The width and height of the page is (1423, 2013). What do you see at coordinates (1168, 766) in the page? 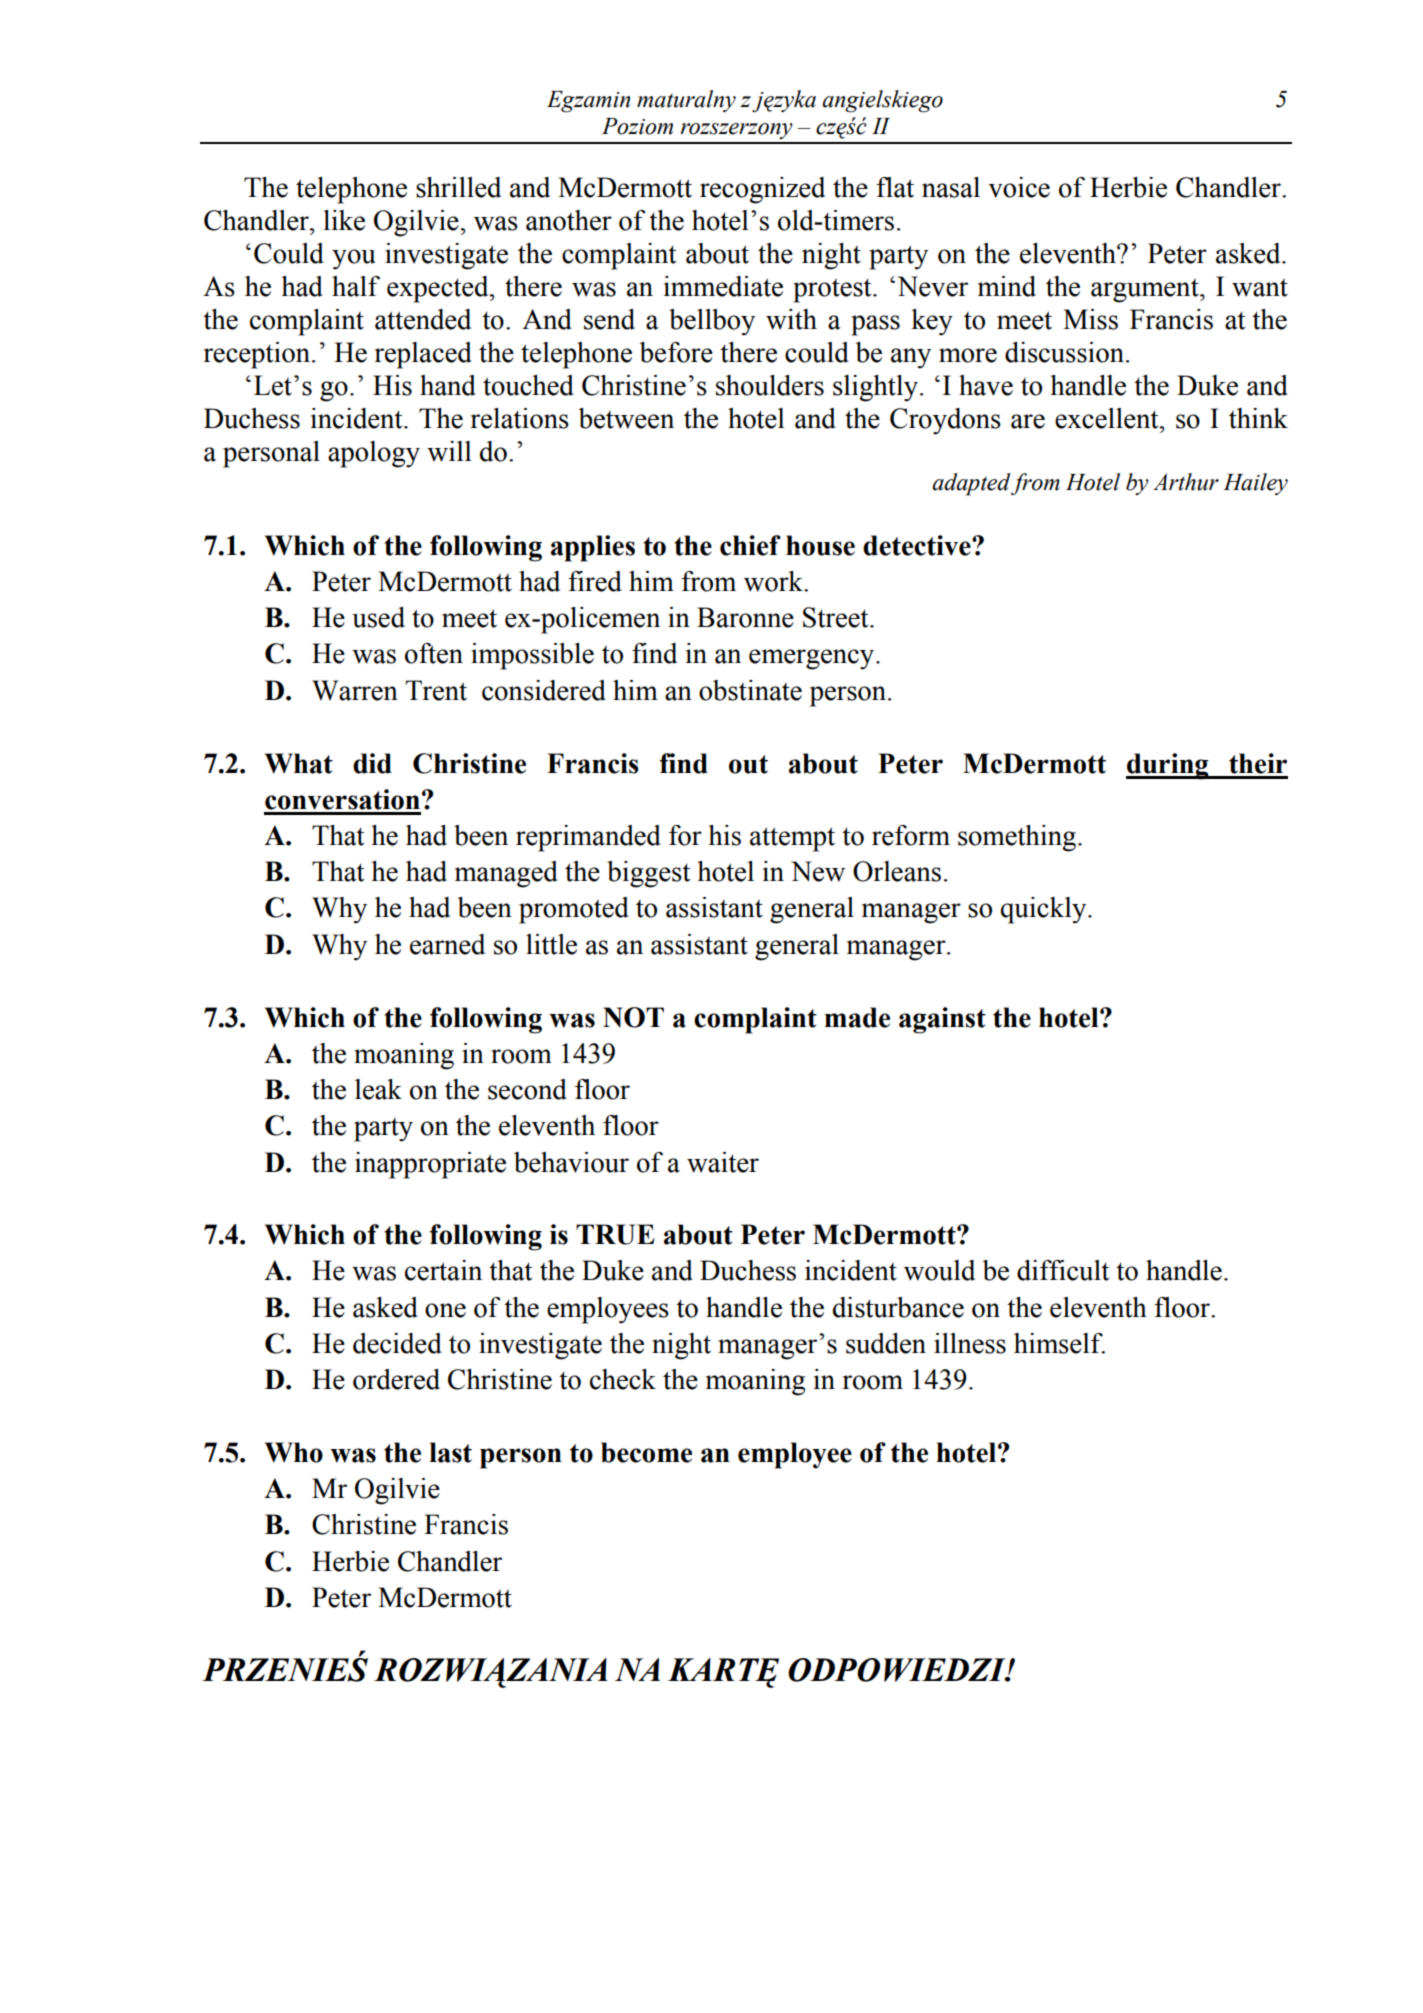
I see `during` at bounding box center [1168, 766].
